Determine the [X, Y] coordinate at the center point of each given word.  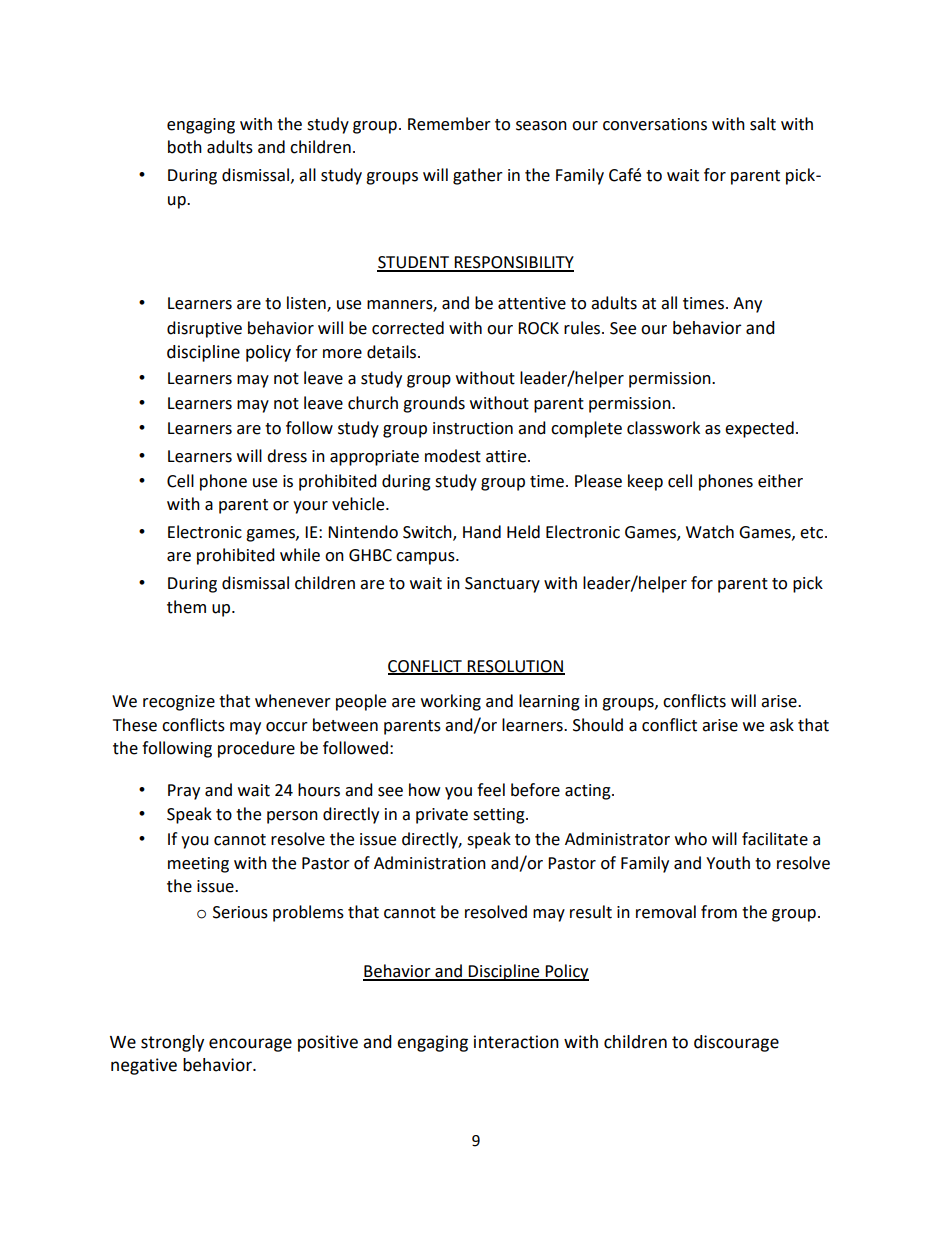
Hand [482, 532]
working [451, 702]
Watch [710, 532]
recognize [179, 703]
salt [763, 124]
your [310, 507]
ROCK [538, 328]
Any [747, 305]
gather [478, 176]
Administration [430, 863]
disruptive [204, 329]
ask [782, 725]
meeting [198, 865]
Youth [728, 863]
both [185, 147]
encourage [250, 1045]
